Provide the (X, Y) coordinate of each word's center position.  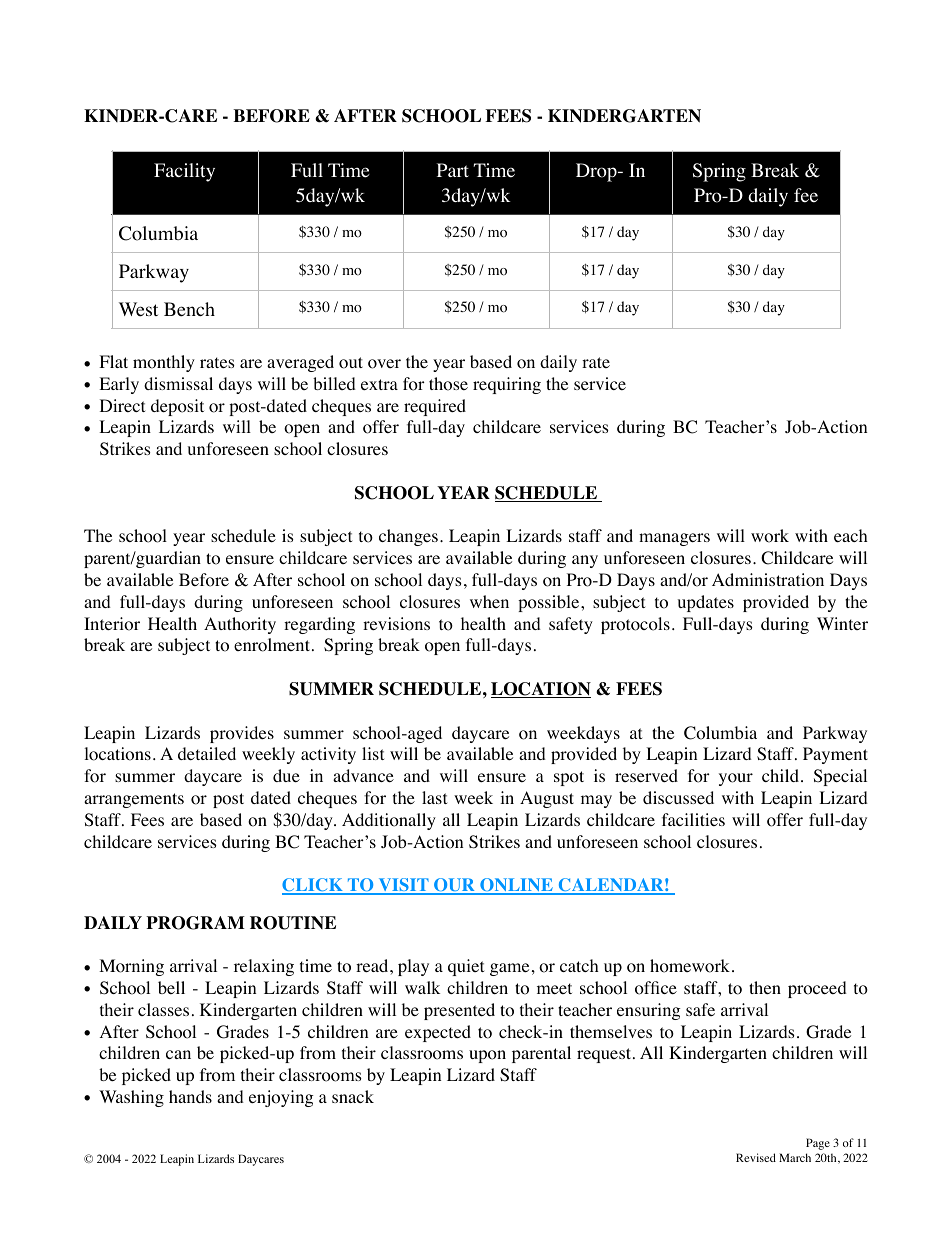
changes (408, 537)
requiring (507, 385)
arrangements (134, 800)
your (736, 779)
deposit (177, 407)
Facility (184, 172)
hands (190, 1096)
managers (674, 539)
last (434, 797)
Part (453, 170)
